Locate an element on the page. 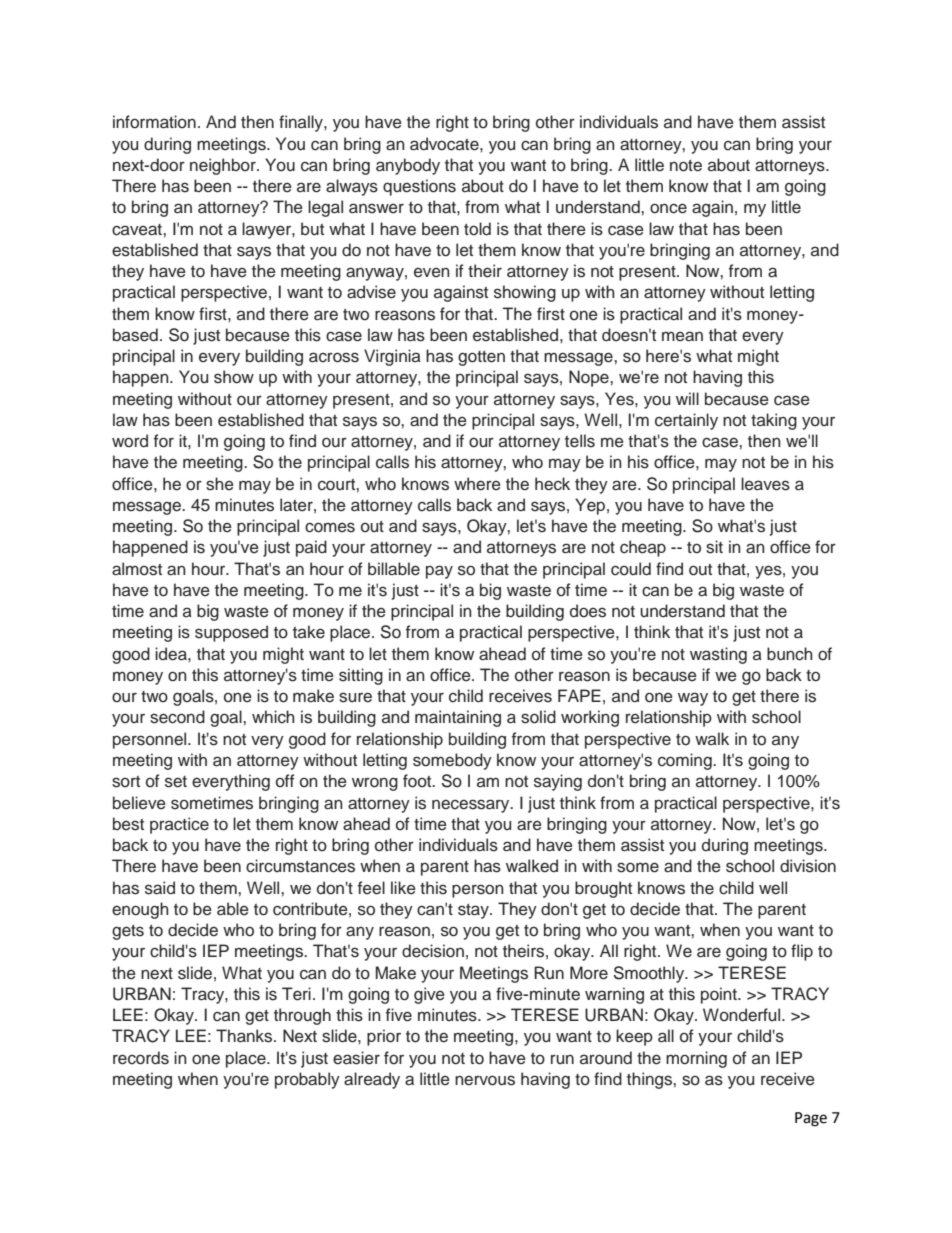  neighbor is located at coordinates (224, 166).
